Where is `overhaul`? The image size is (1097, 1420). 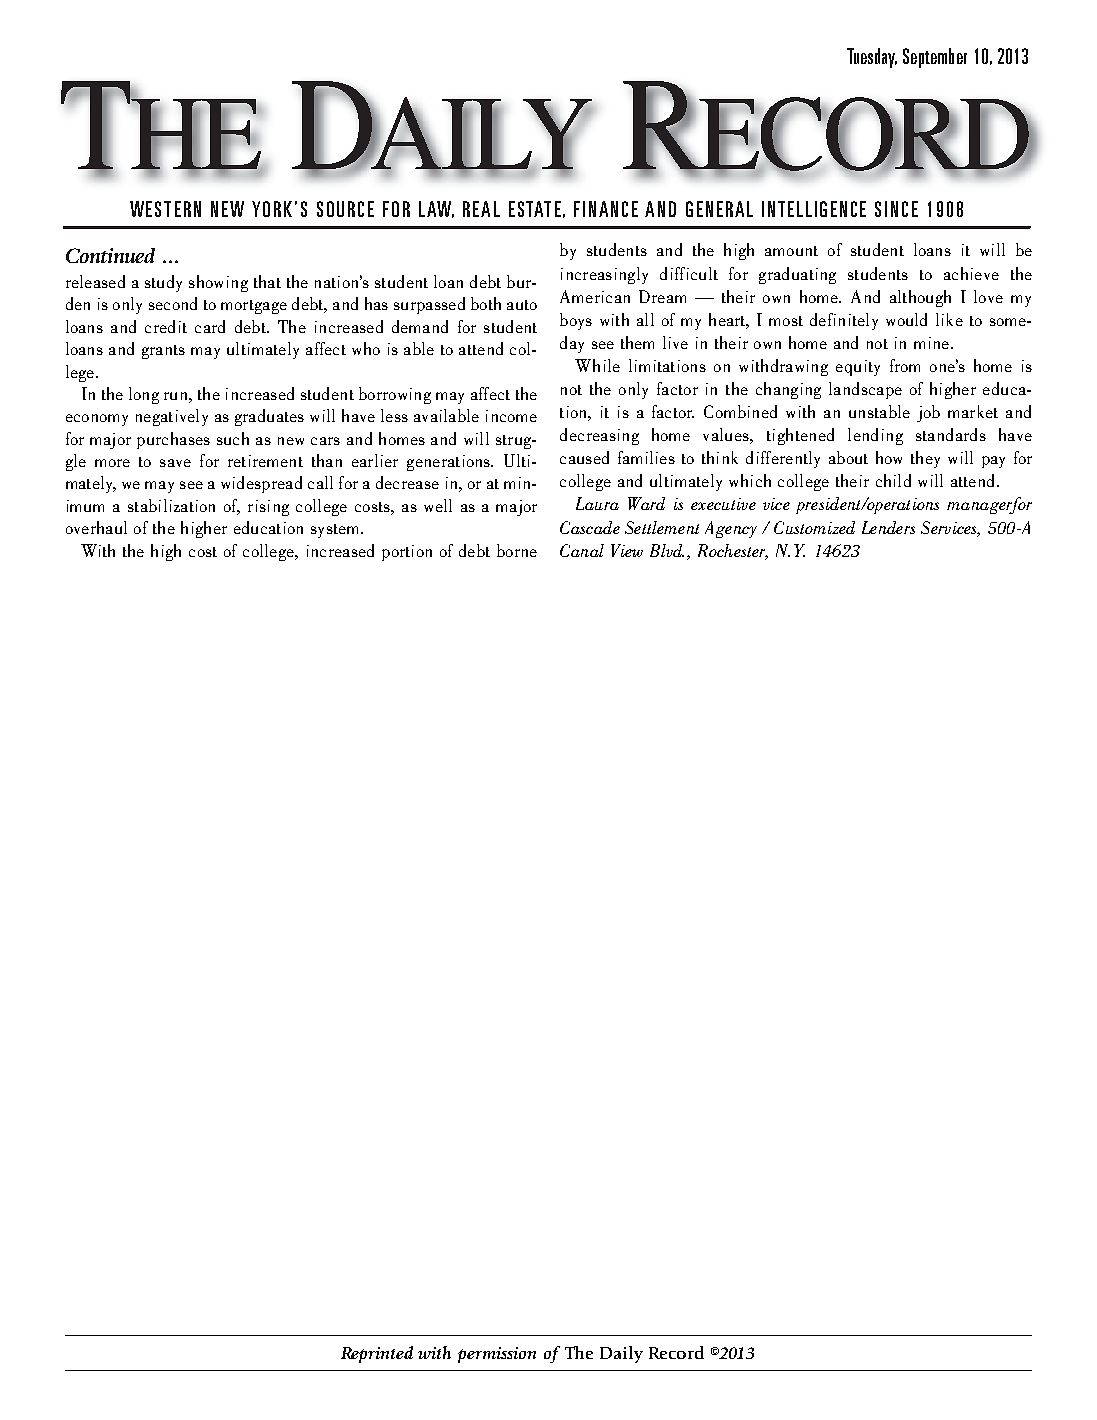
overhaul is located at coordinates (96, 527).
